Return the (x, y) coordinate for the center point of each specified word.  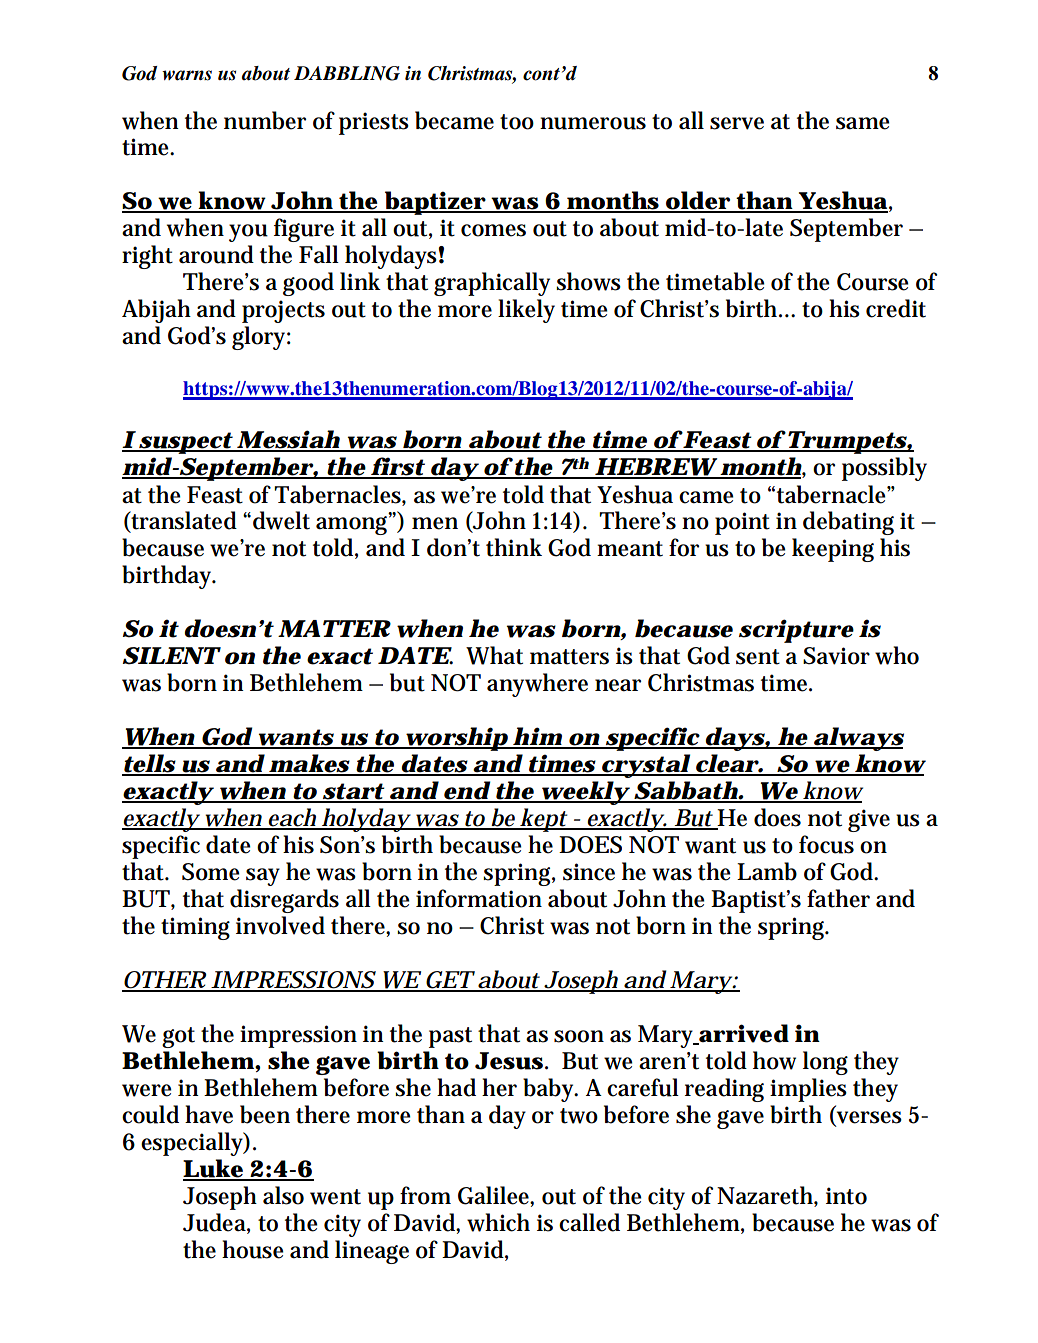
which (498, 1222)
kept (543, 820)
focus (826, 844)
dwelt (281, 520)
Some (211, 872)
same (863, 123)
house (253, 1249)
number (265, 120)
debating (848, 523)
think (514, 547)
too (517, 122)
